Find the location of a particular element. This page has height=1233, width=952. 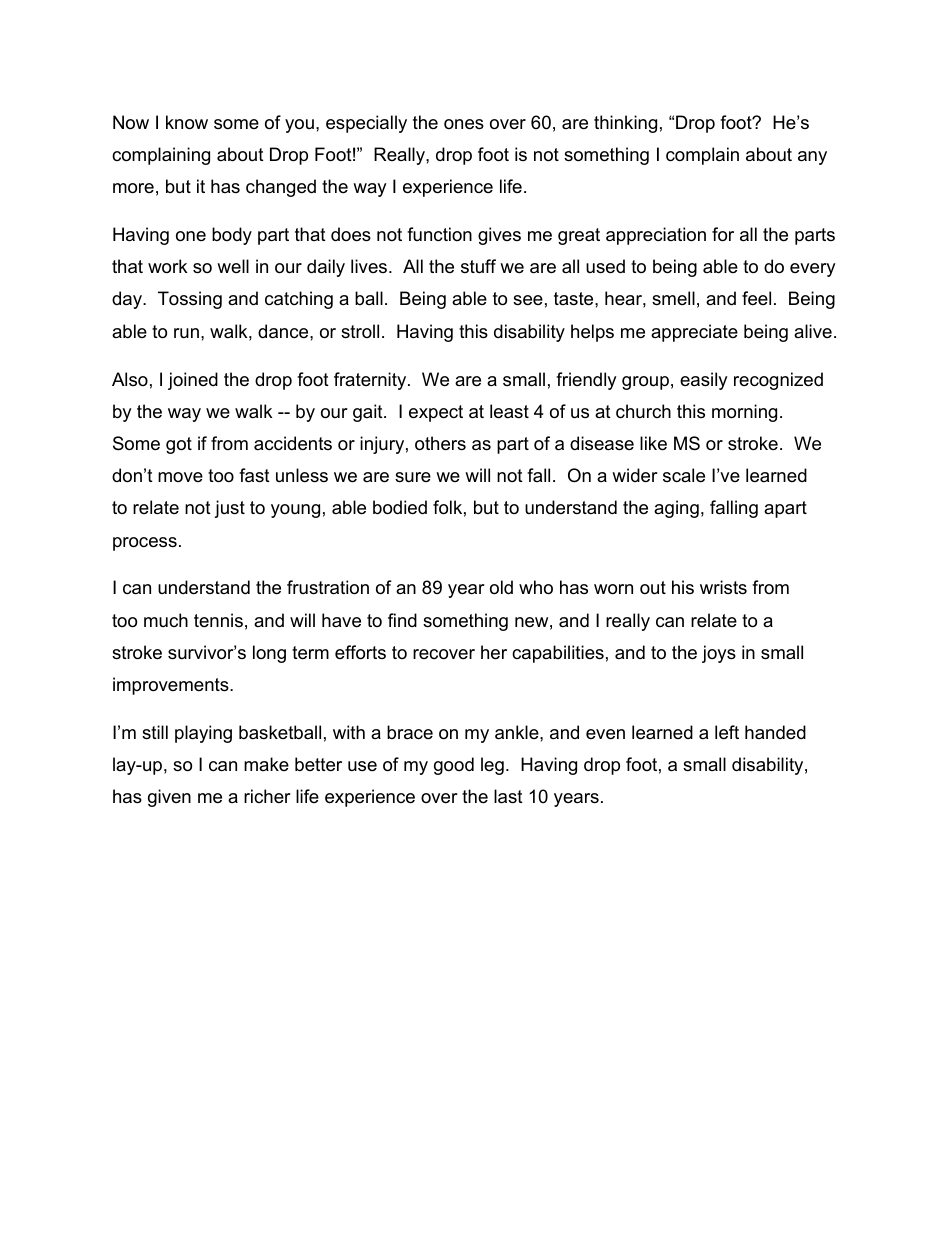

feel is located at coordinates (756, 298).
